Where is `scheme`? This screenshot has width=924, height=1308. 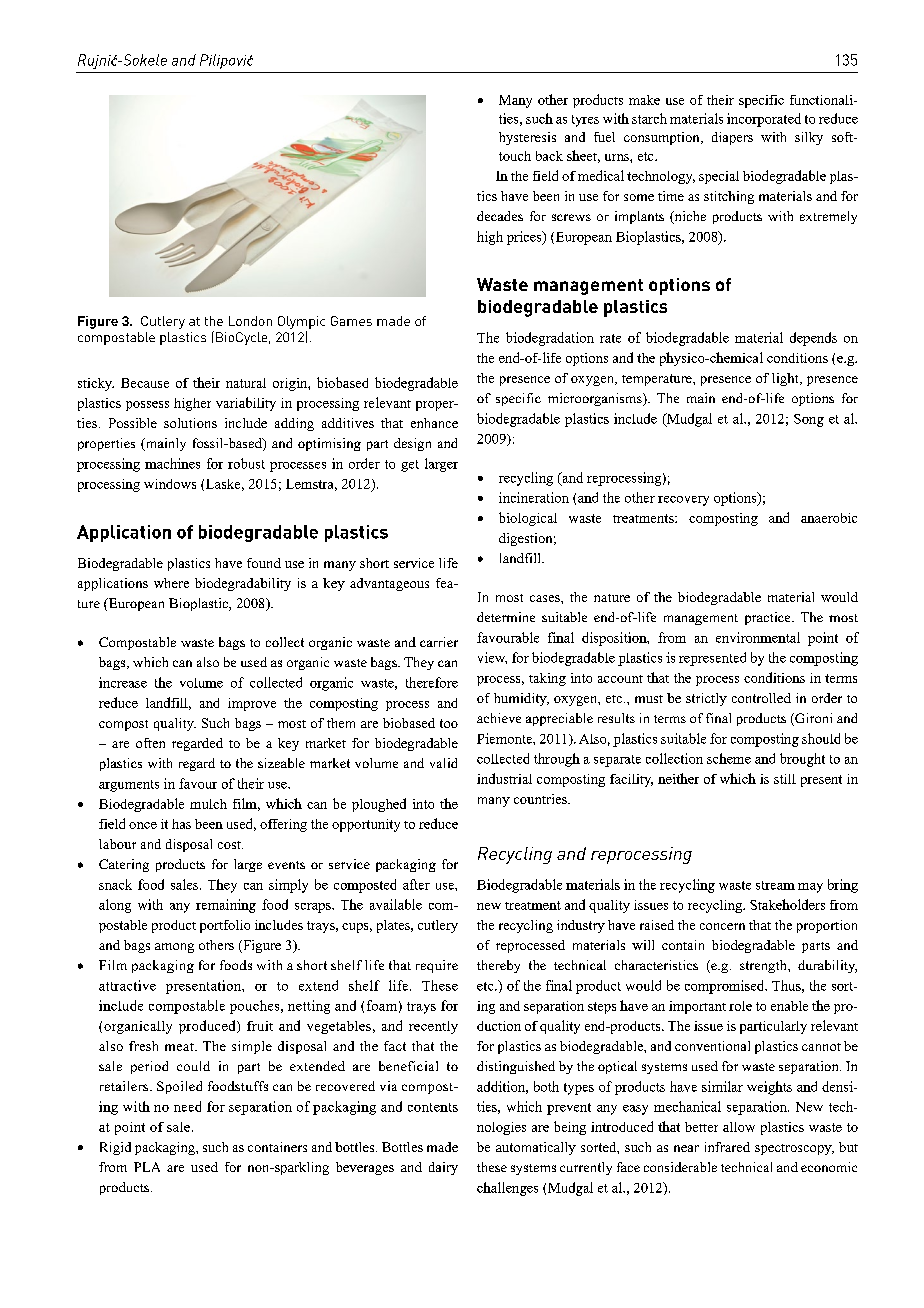
scheme is located at coordinates (729, 758).
